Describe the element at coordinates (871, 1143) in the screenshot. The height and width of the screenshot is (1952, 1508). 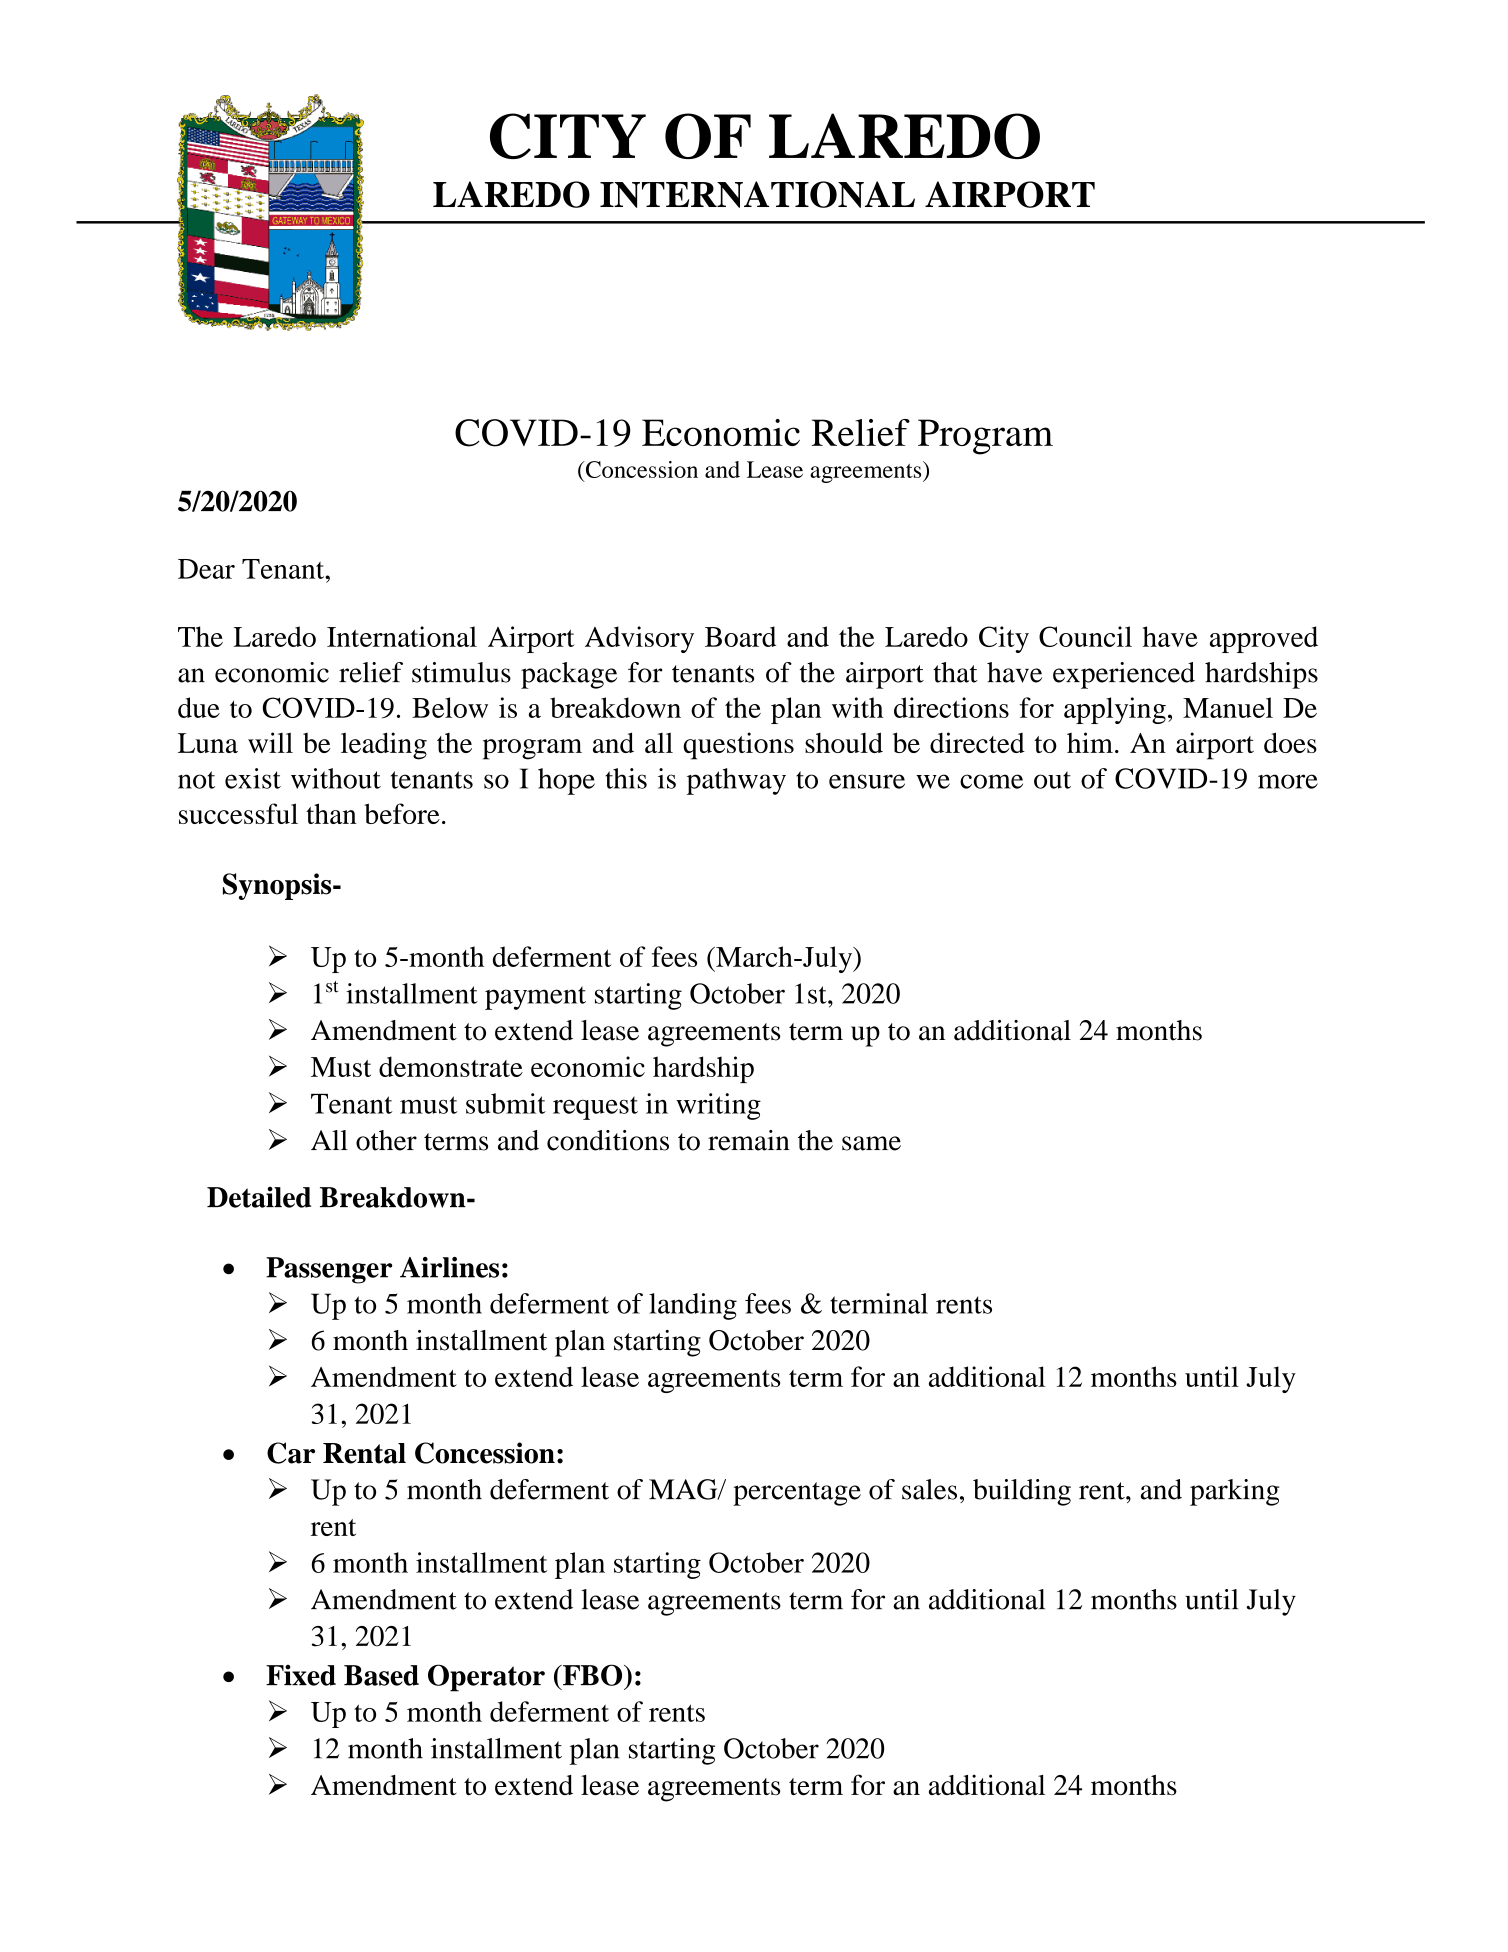
I see `same` at that location.
